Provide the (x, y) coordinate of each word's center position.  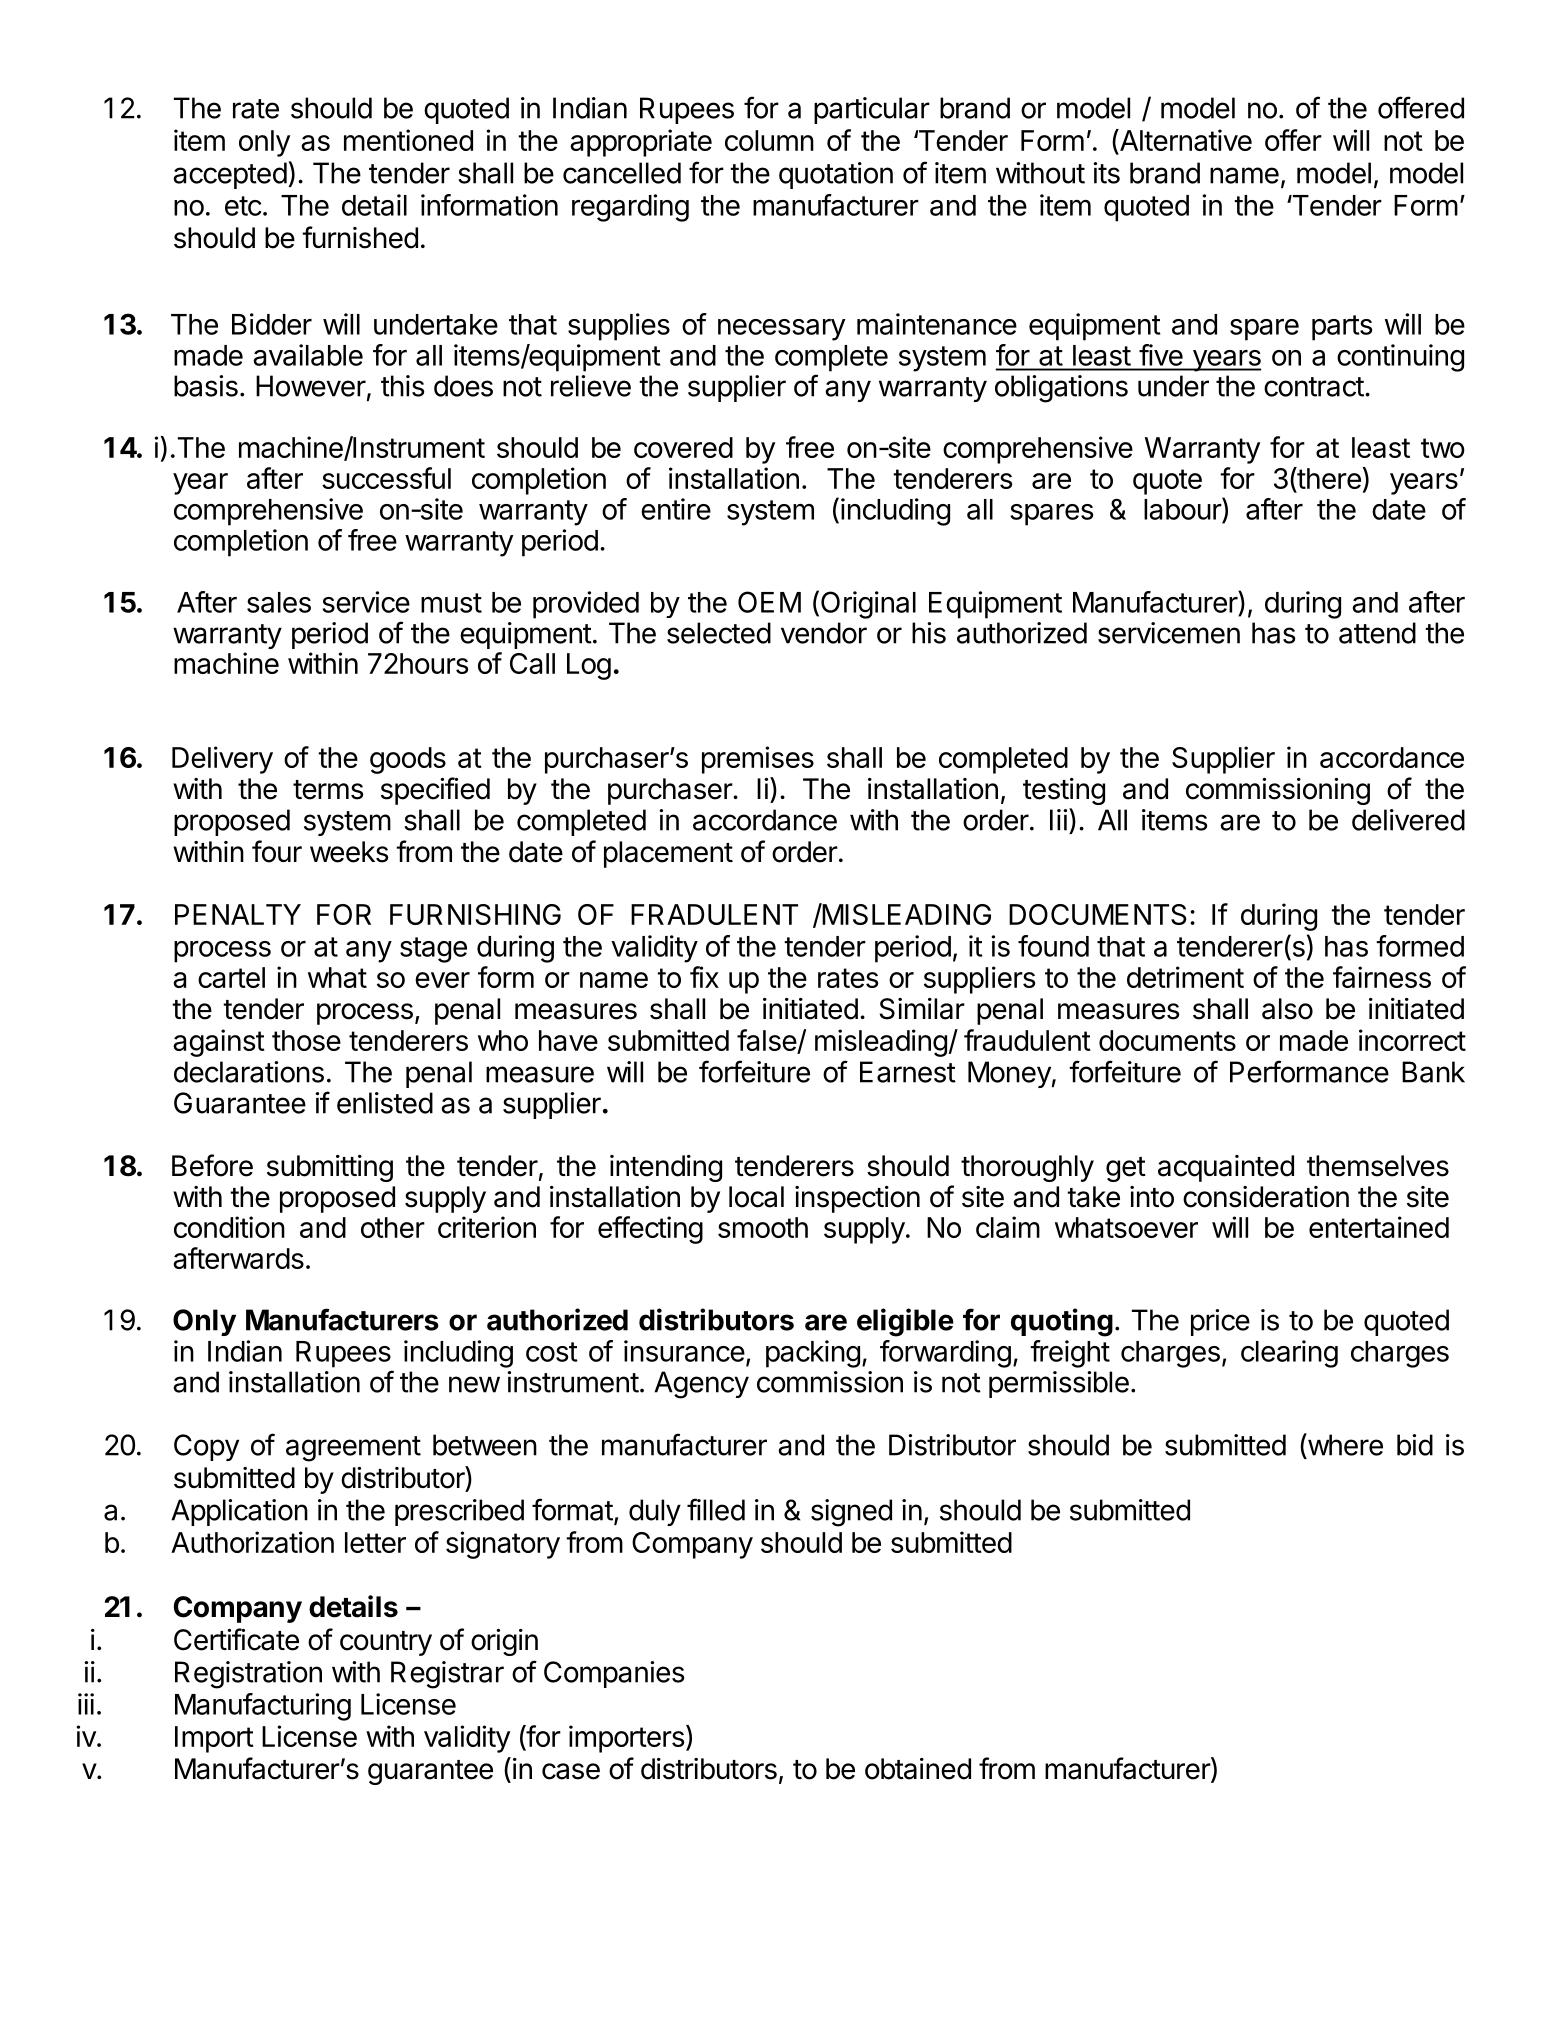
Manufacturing (263, 1707)
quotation (836, 175)
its (1106, 173)
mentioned (408, 140)
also (1287, 1009)
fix (704, 977)
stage (433, 950)
